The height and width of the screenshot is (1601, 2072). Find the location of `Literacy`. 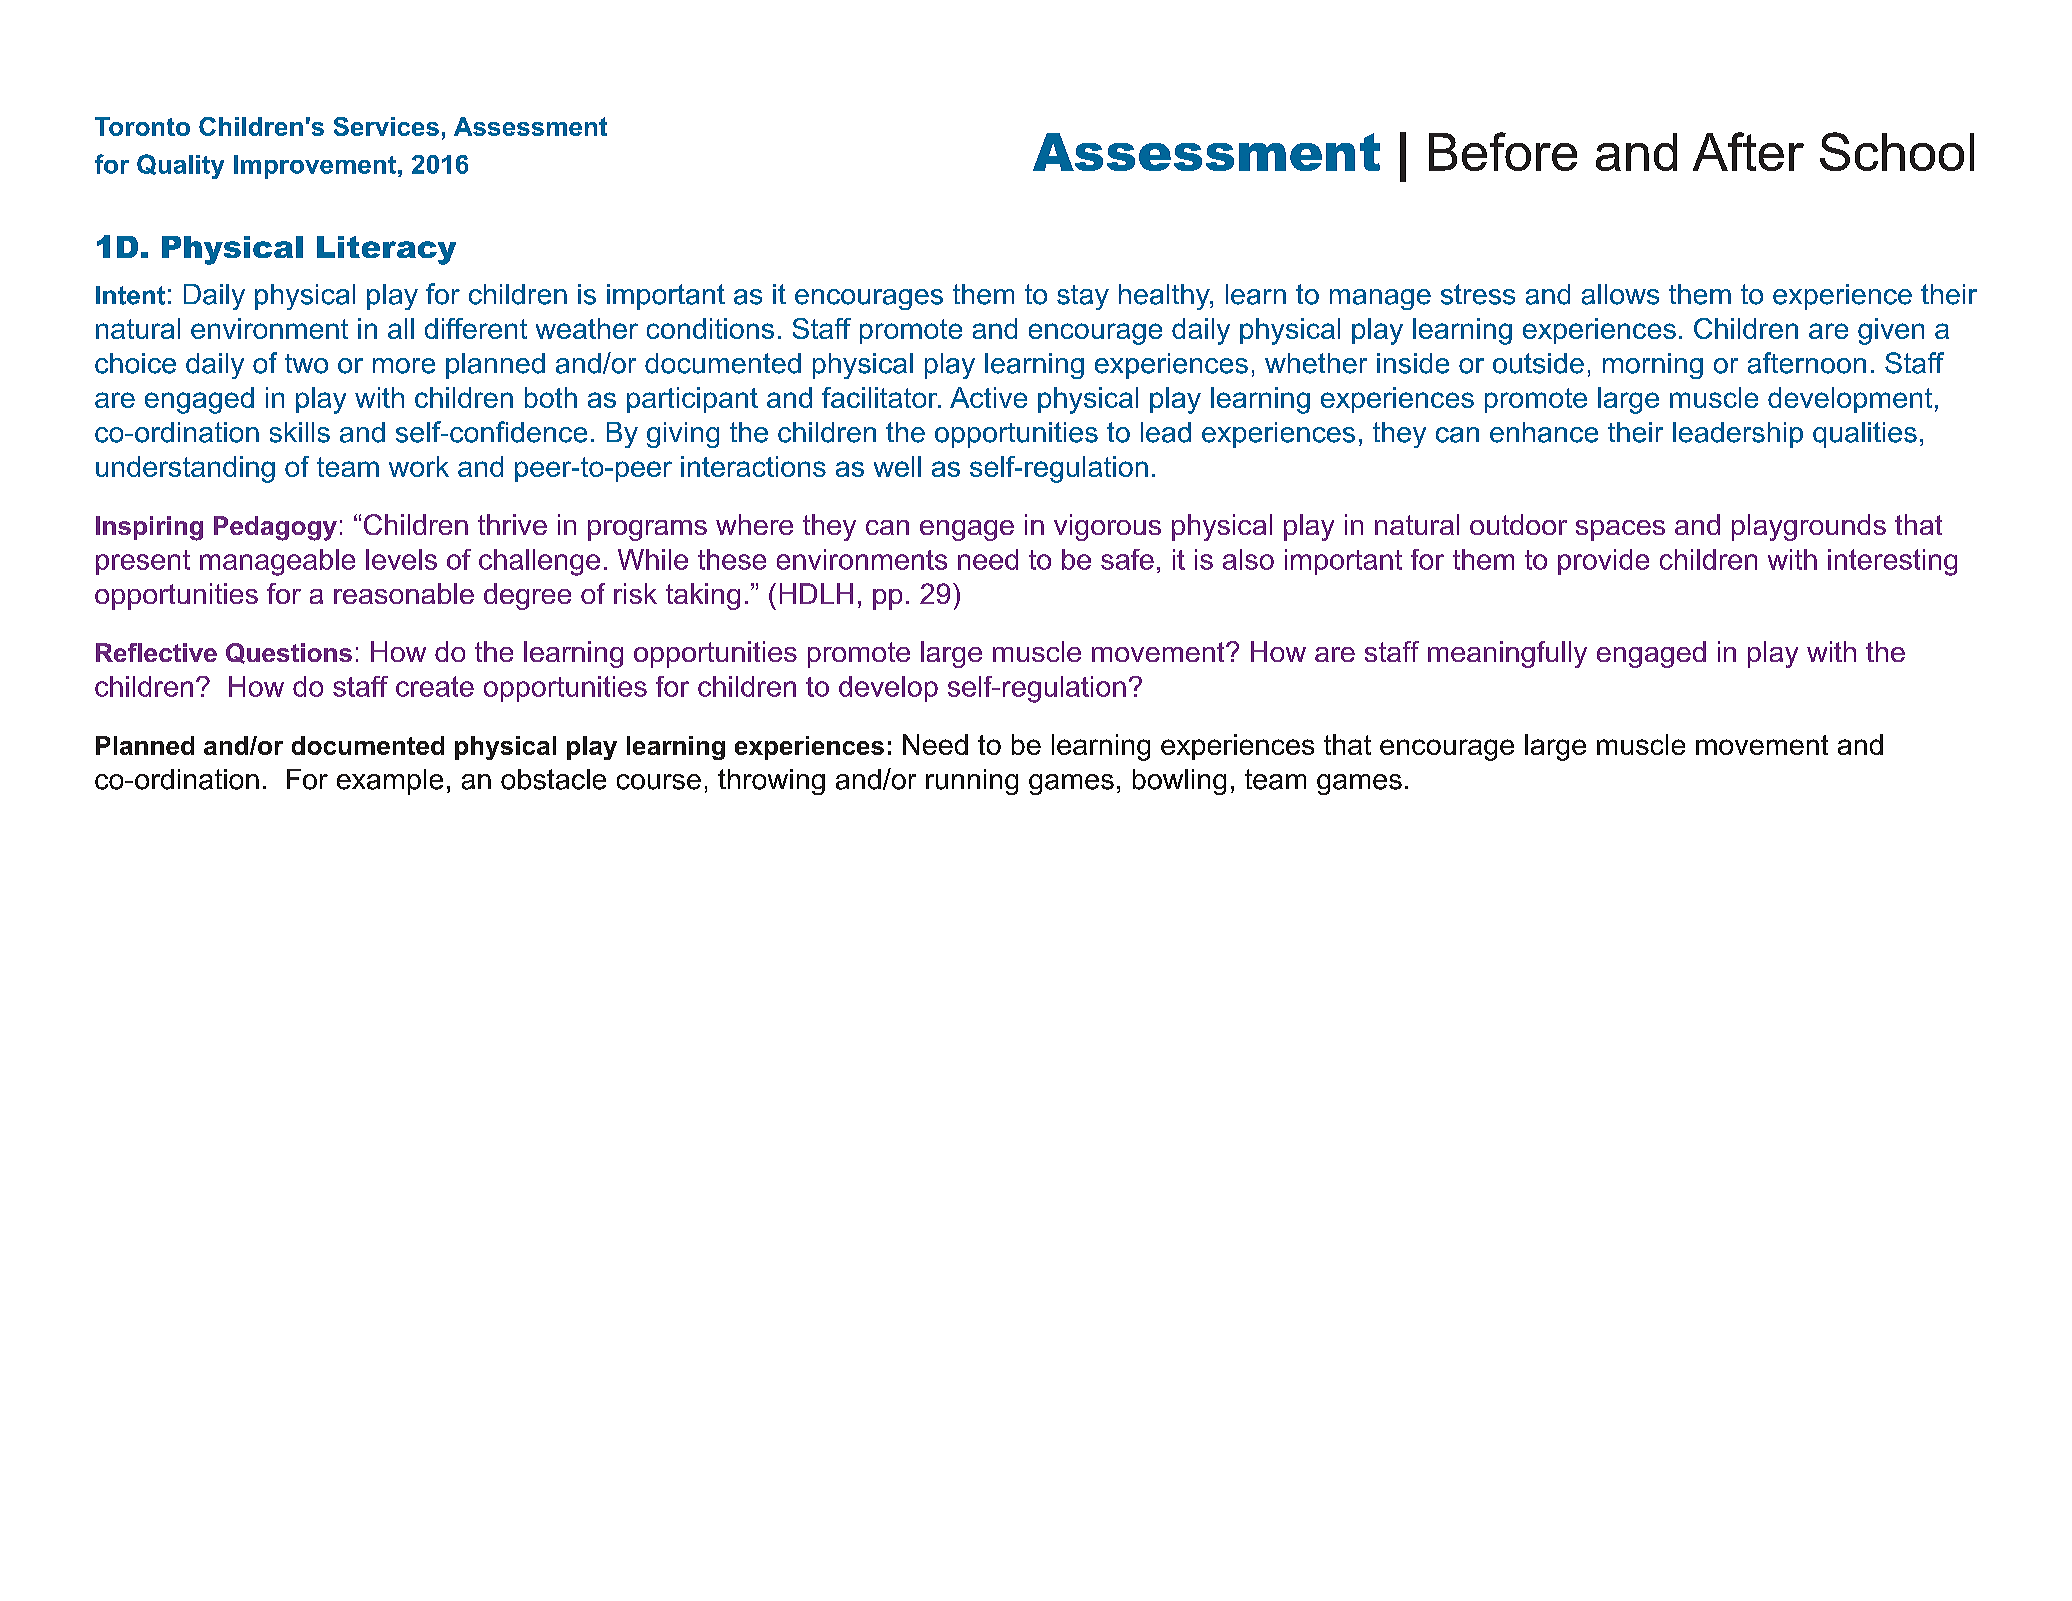

Literacy is located at coordinates (386, 250).
